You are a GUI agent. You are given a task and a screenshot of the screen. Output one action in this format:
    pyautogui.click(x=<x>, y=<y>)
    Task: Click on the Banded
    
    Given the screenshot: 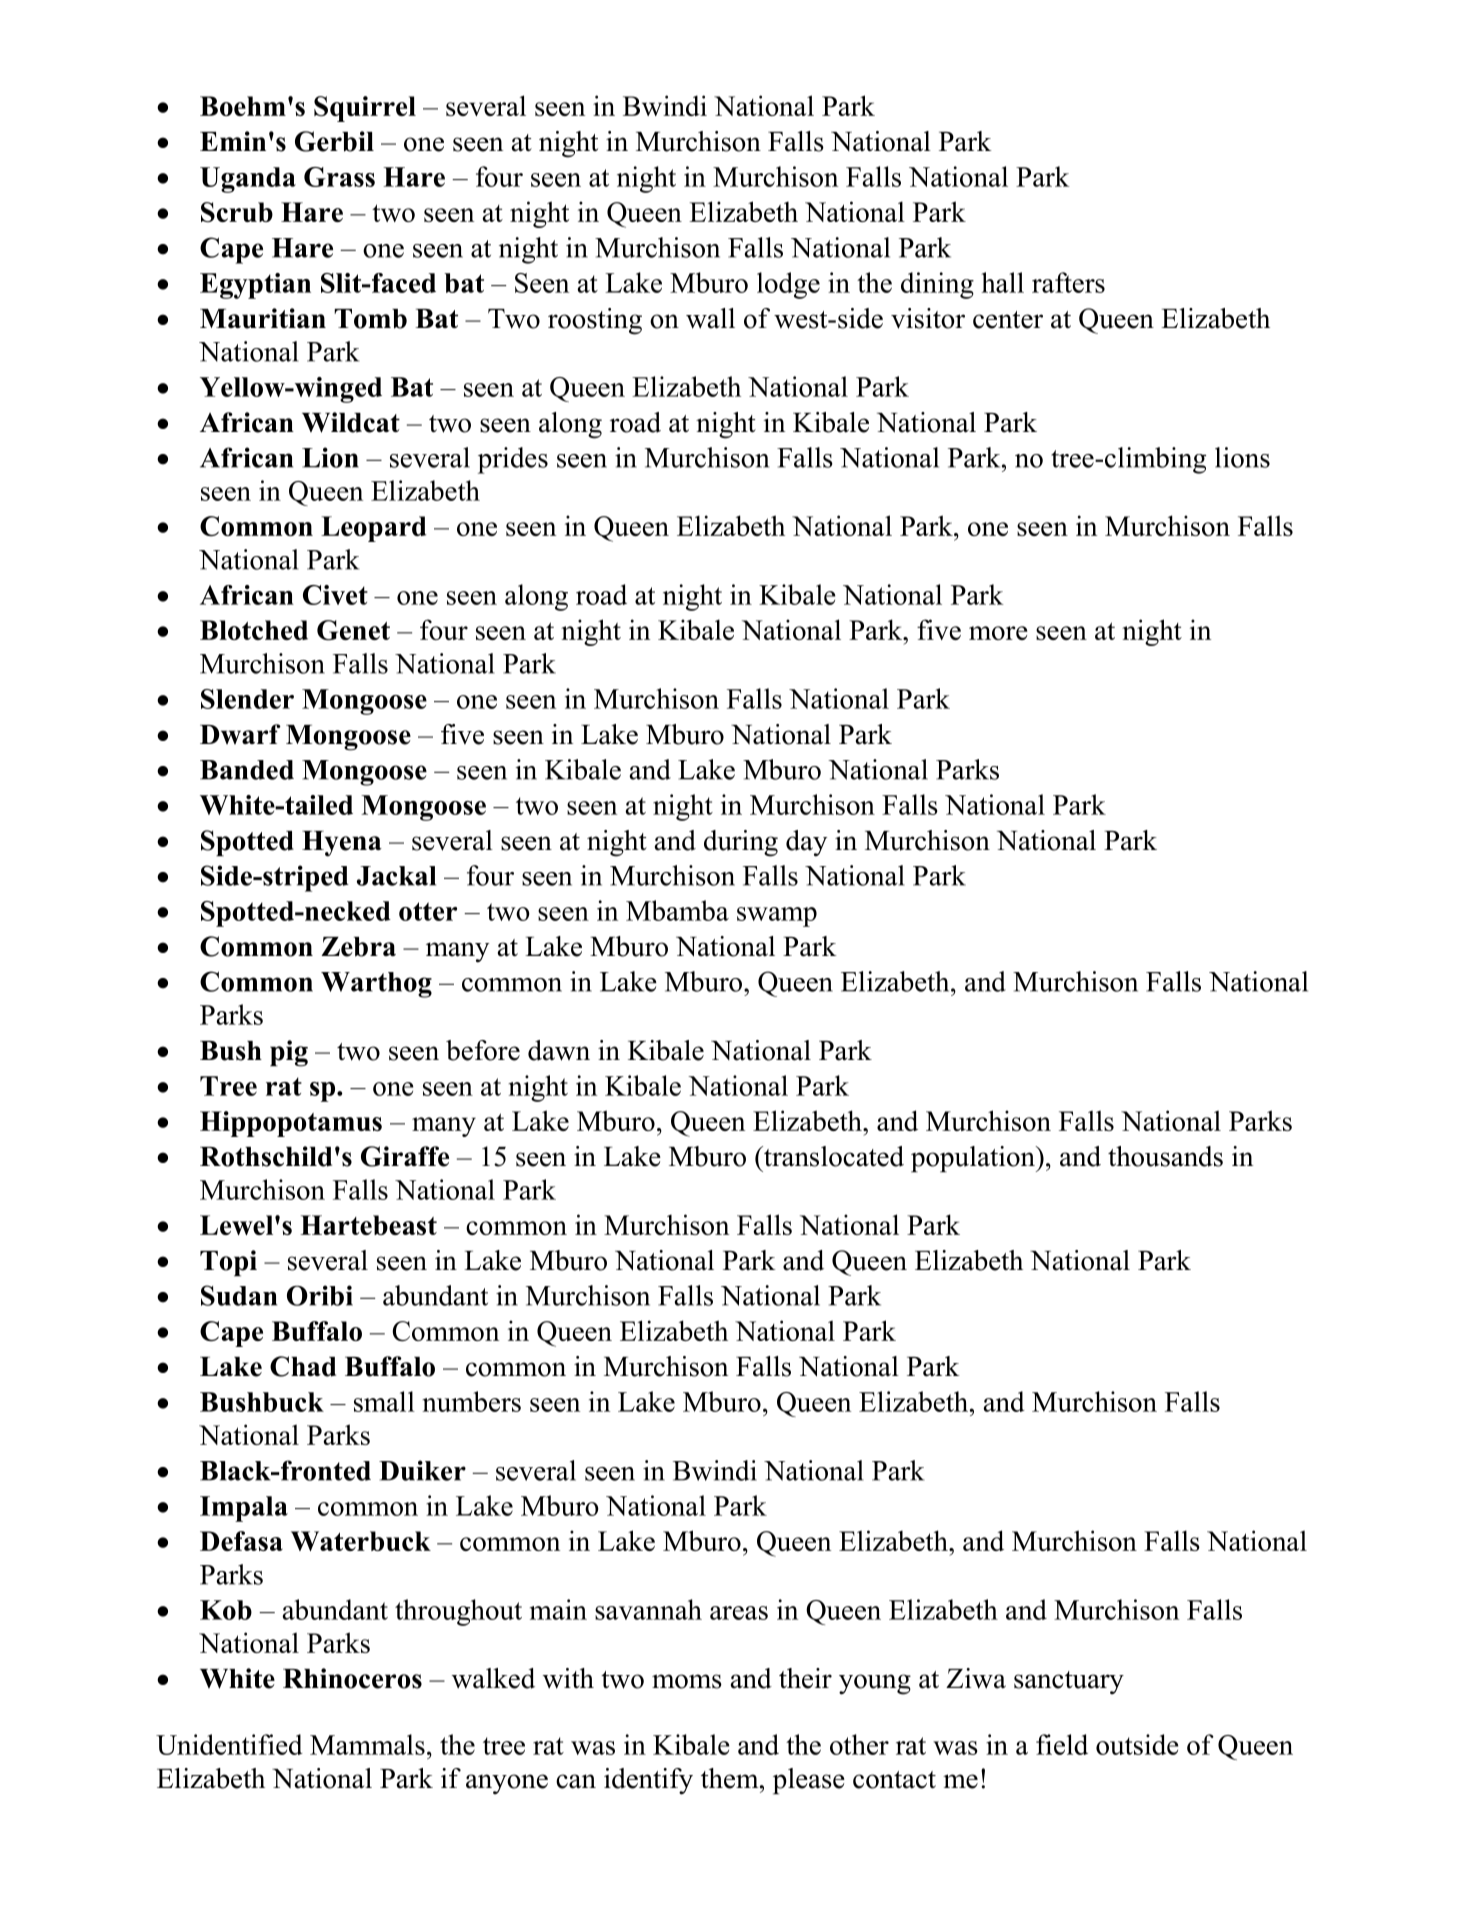 What is the action you would take?
    pyautogui.click(x=247, y=770)
